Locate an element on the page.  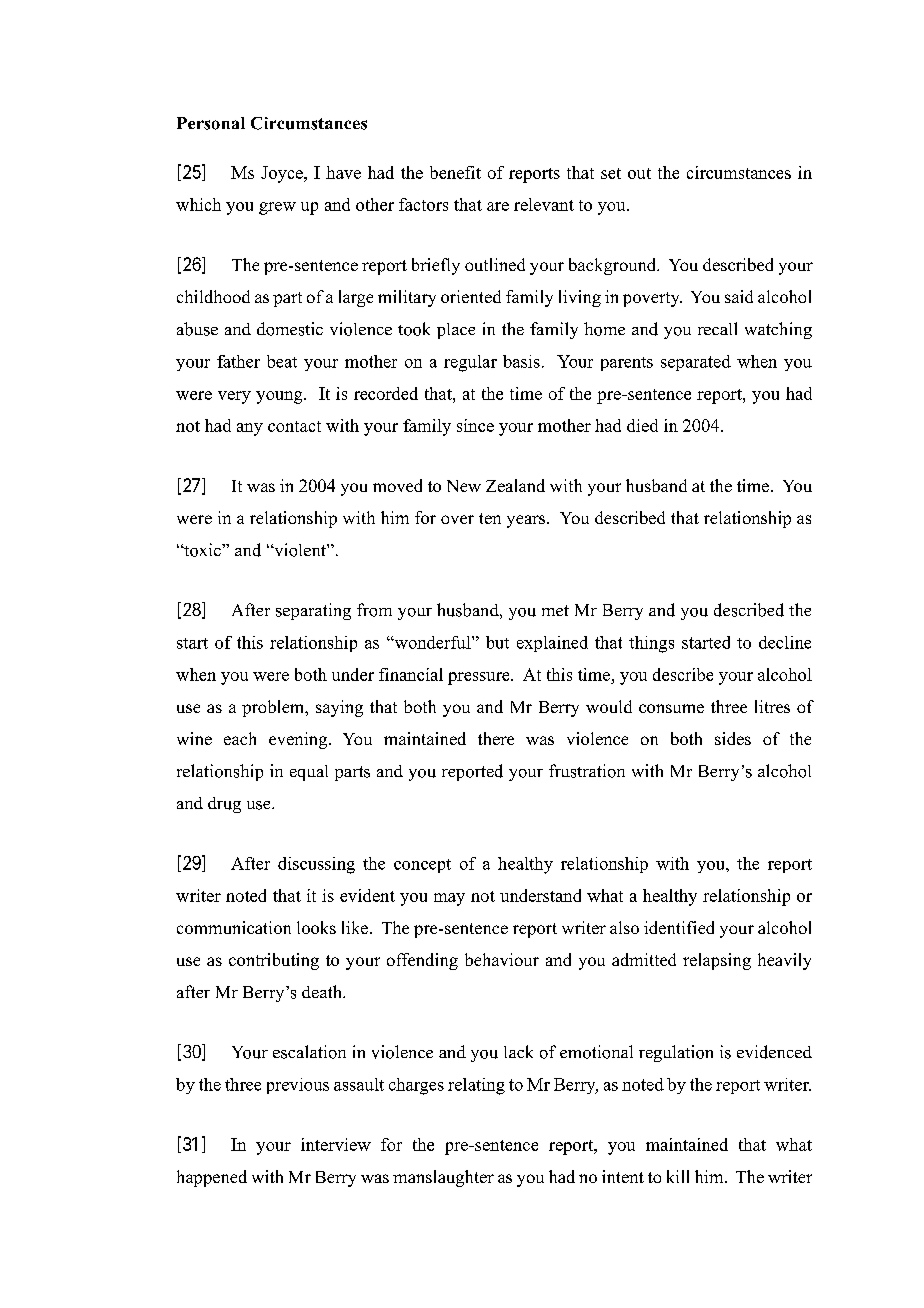
benefit is located at coordinates (455, 172).
